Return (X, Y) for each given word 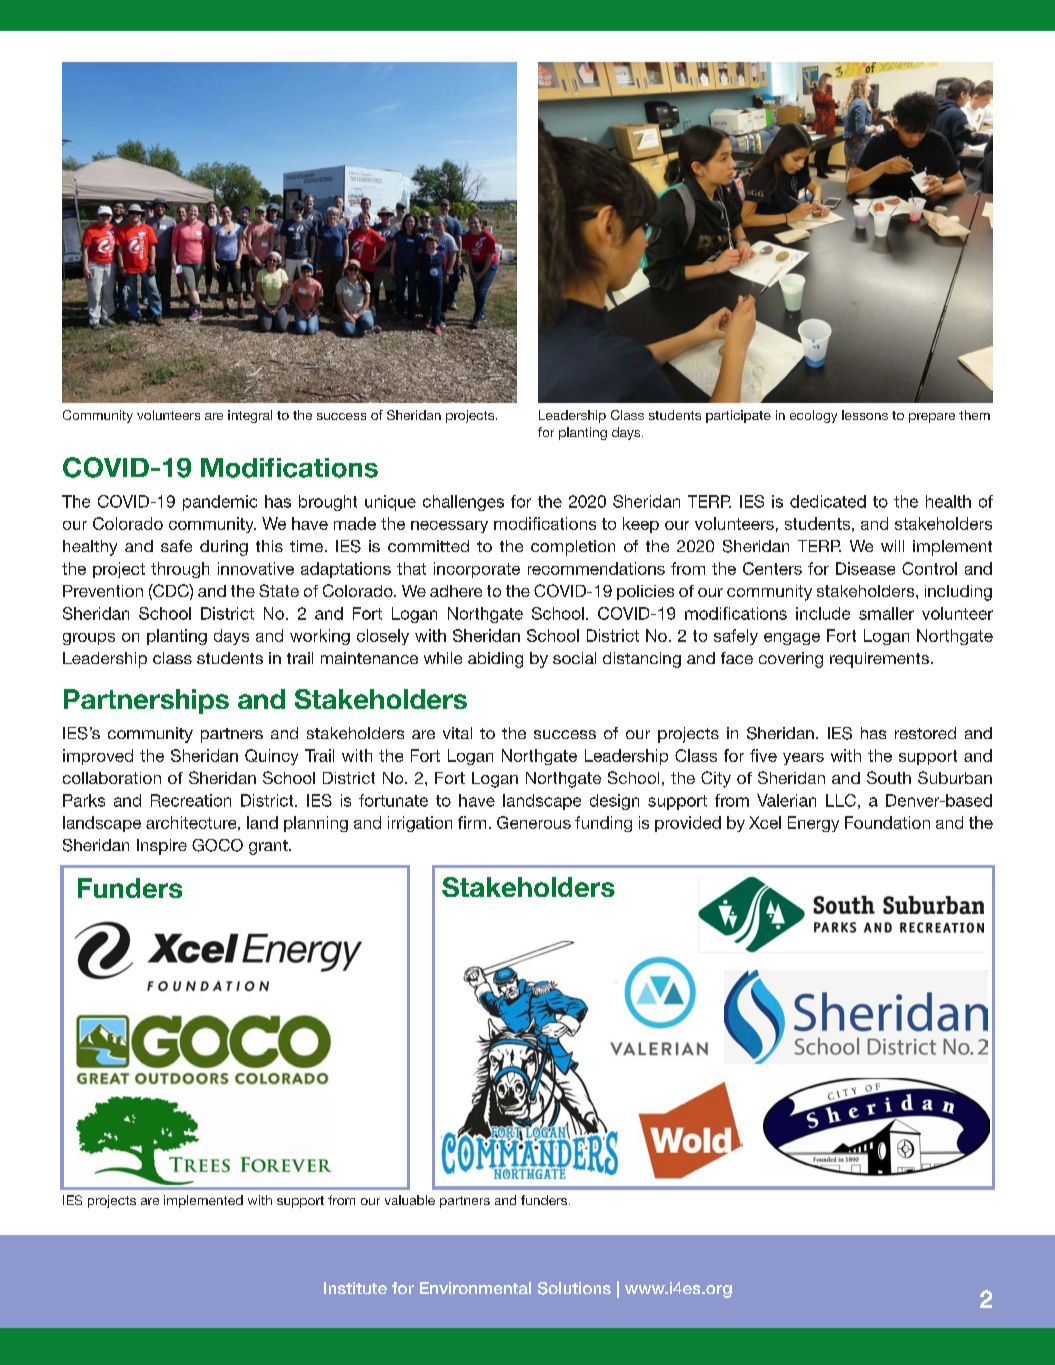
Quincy (271, 757)
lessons (865, 415)
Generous (534, 822)
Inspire (162, 847)
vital (457, 733)
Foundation (887, 822)
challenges (463, 503)
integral (250, 416)
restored (925, 733)
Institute (355, 1288)
